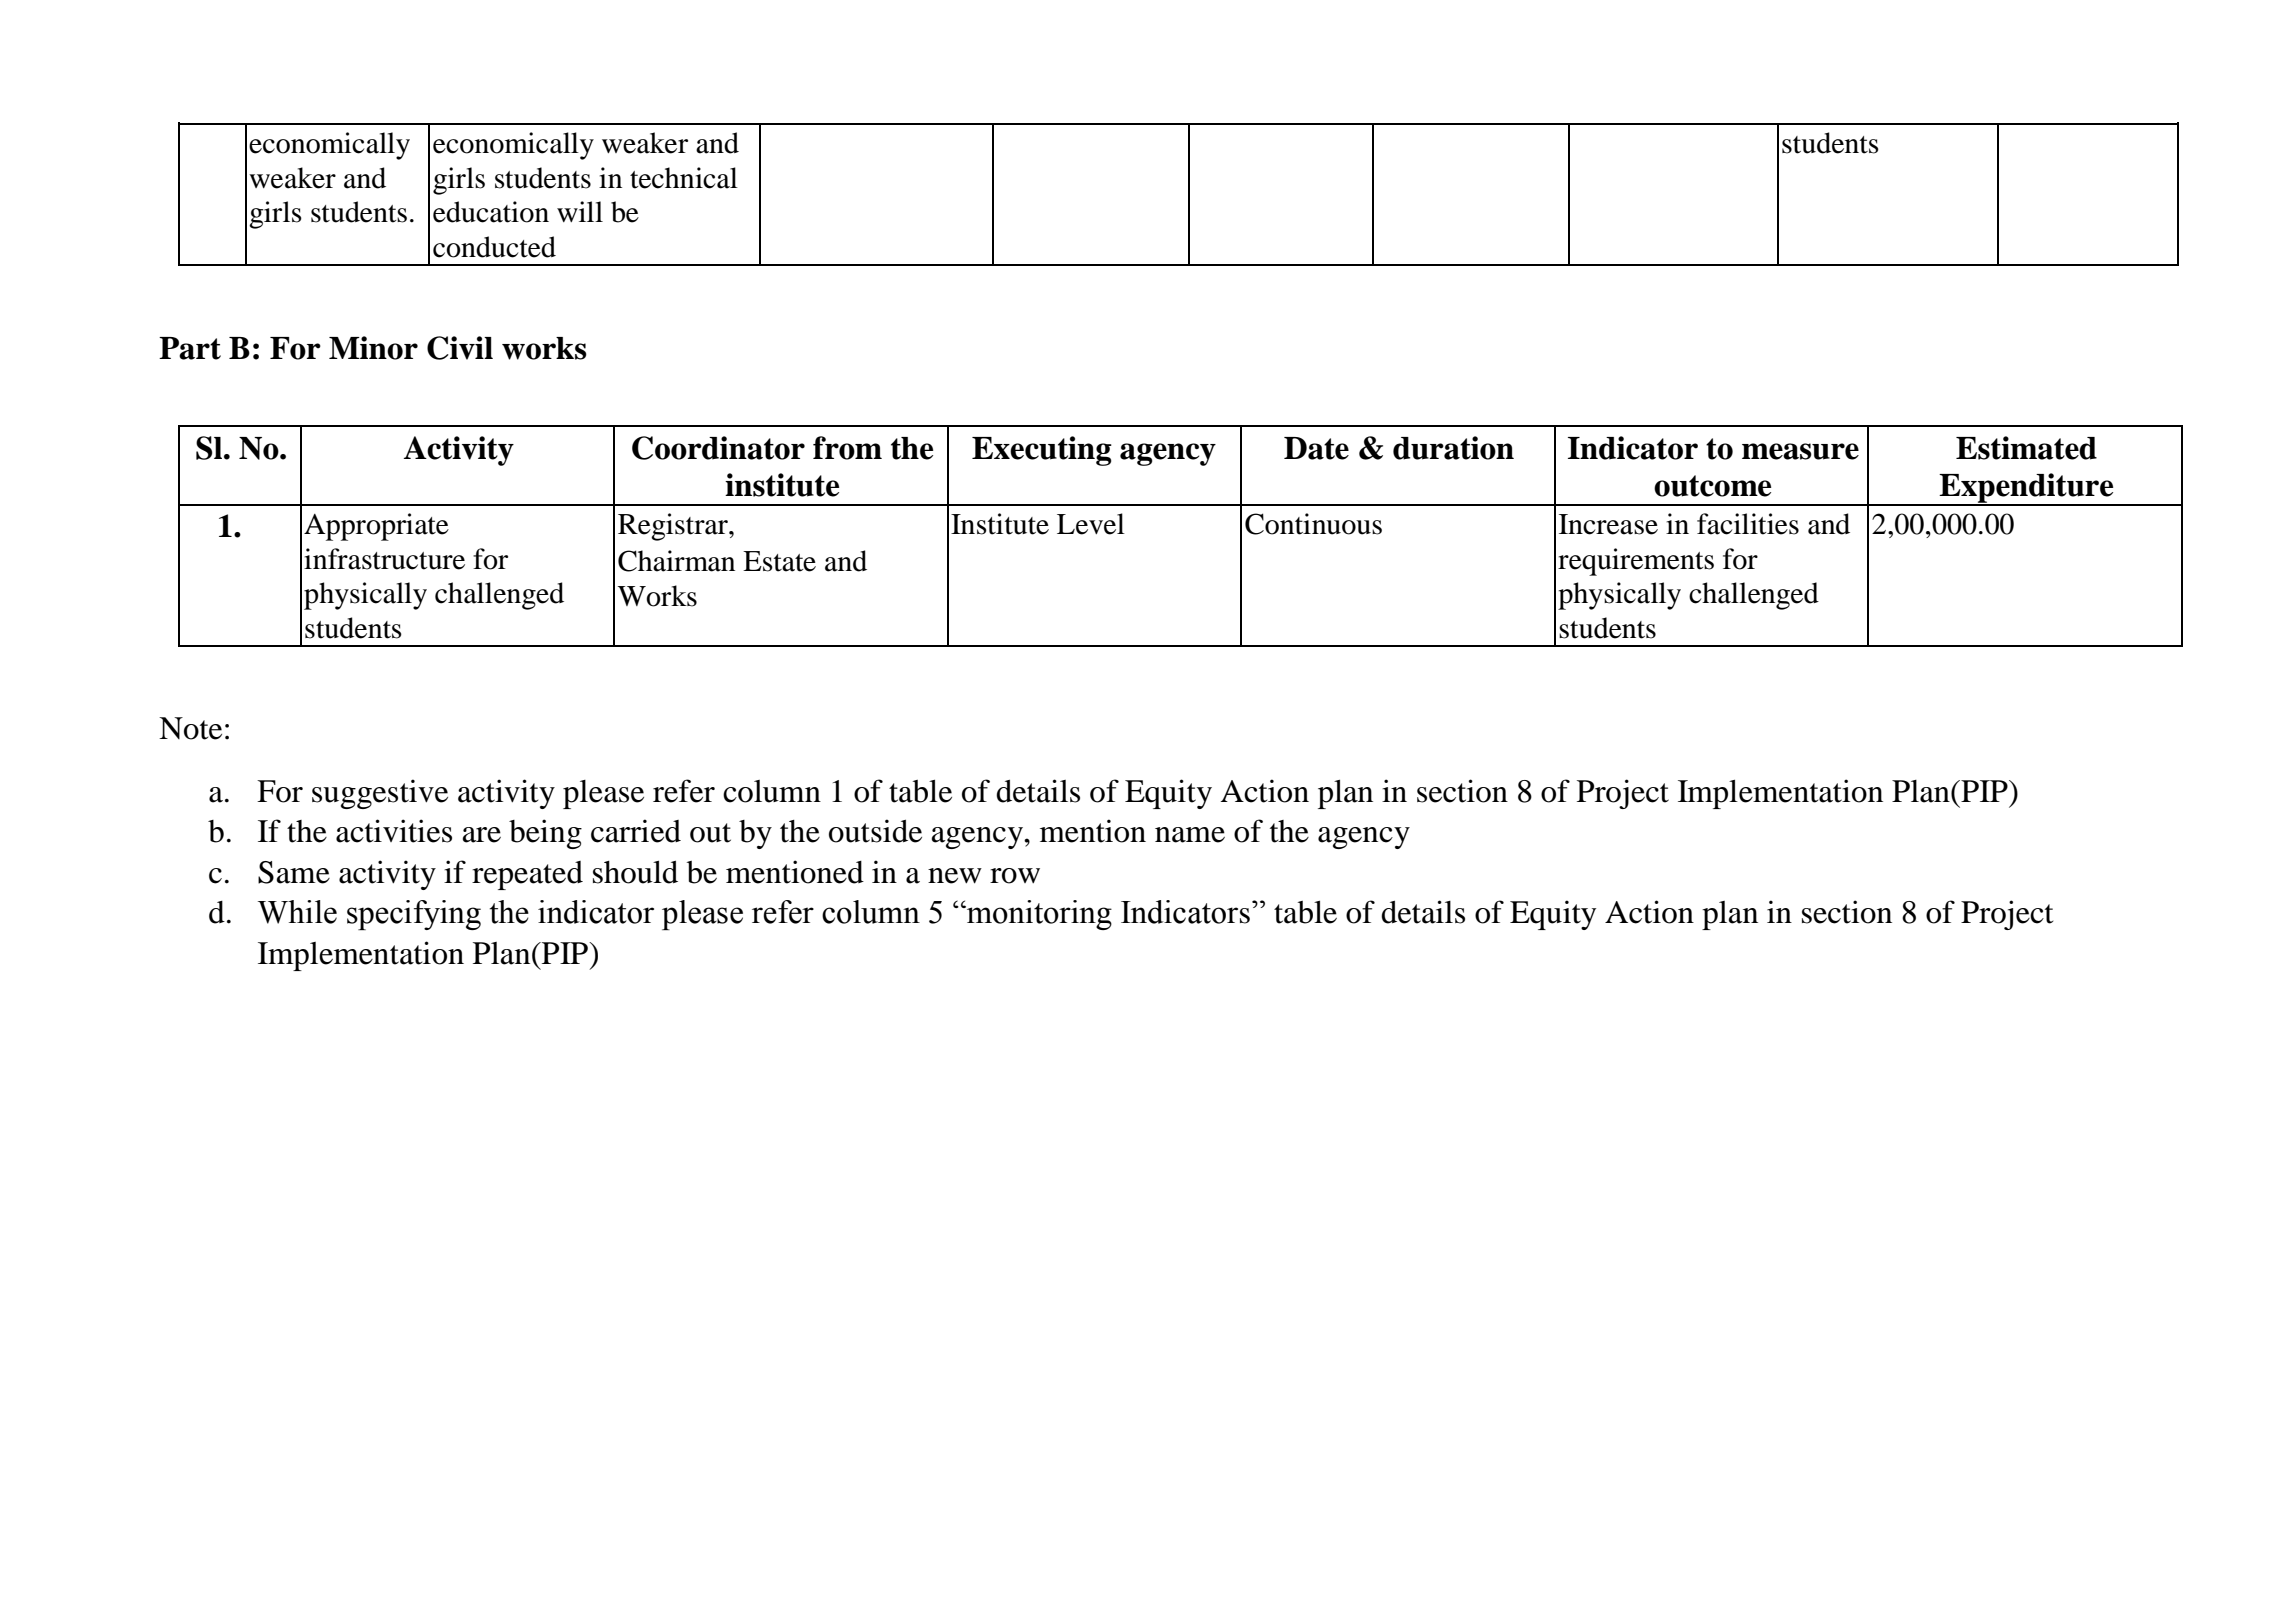 This image has width=2293, height=1622. Describe the element at coordinates (580, 211) in the image. I see `will` at that location.
